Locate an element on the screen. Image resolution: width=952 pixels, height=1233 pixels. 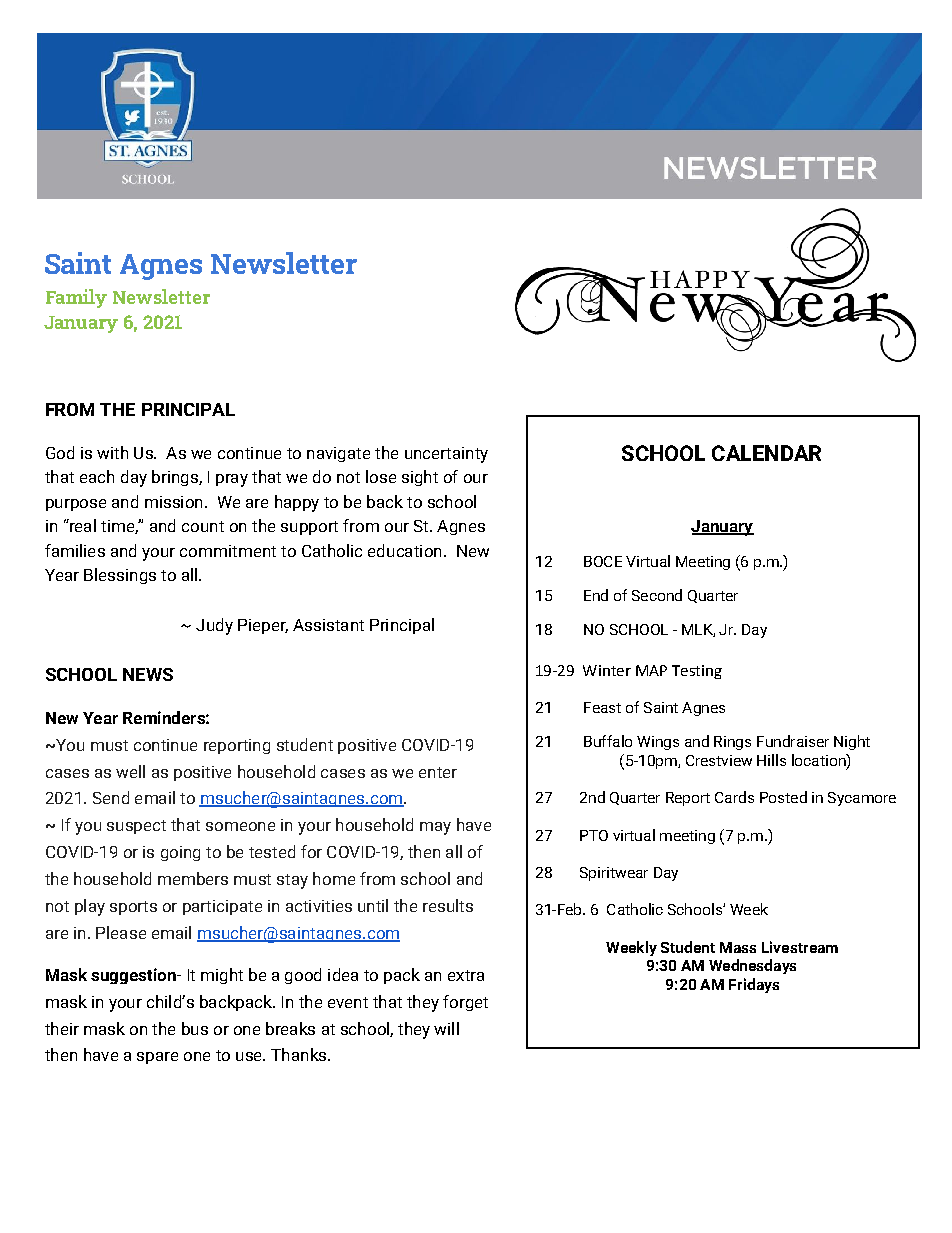
Testing is located at coordinates (697, 672).
